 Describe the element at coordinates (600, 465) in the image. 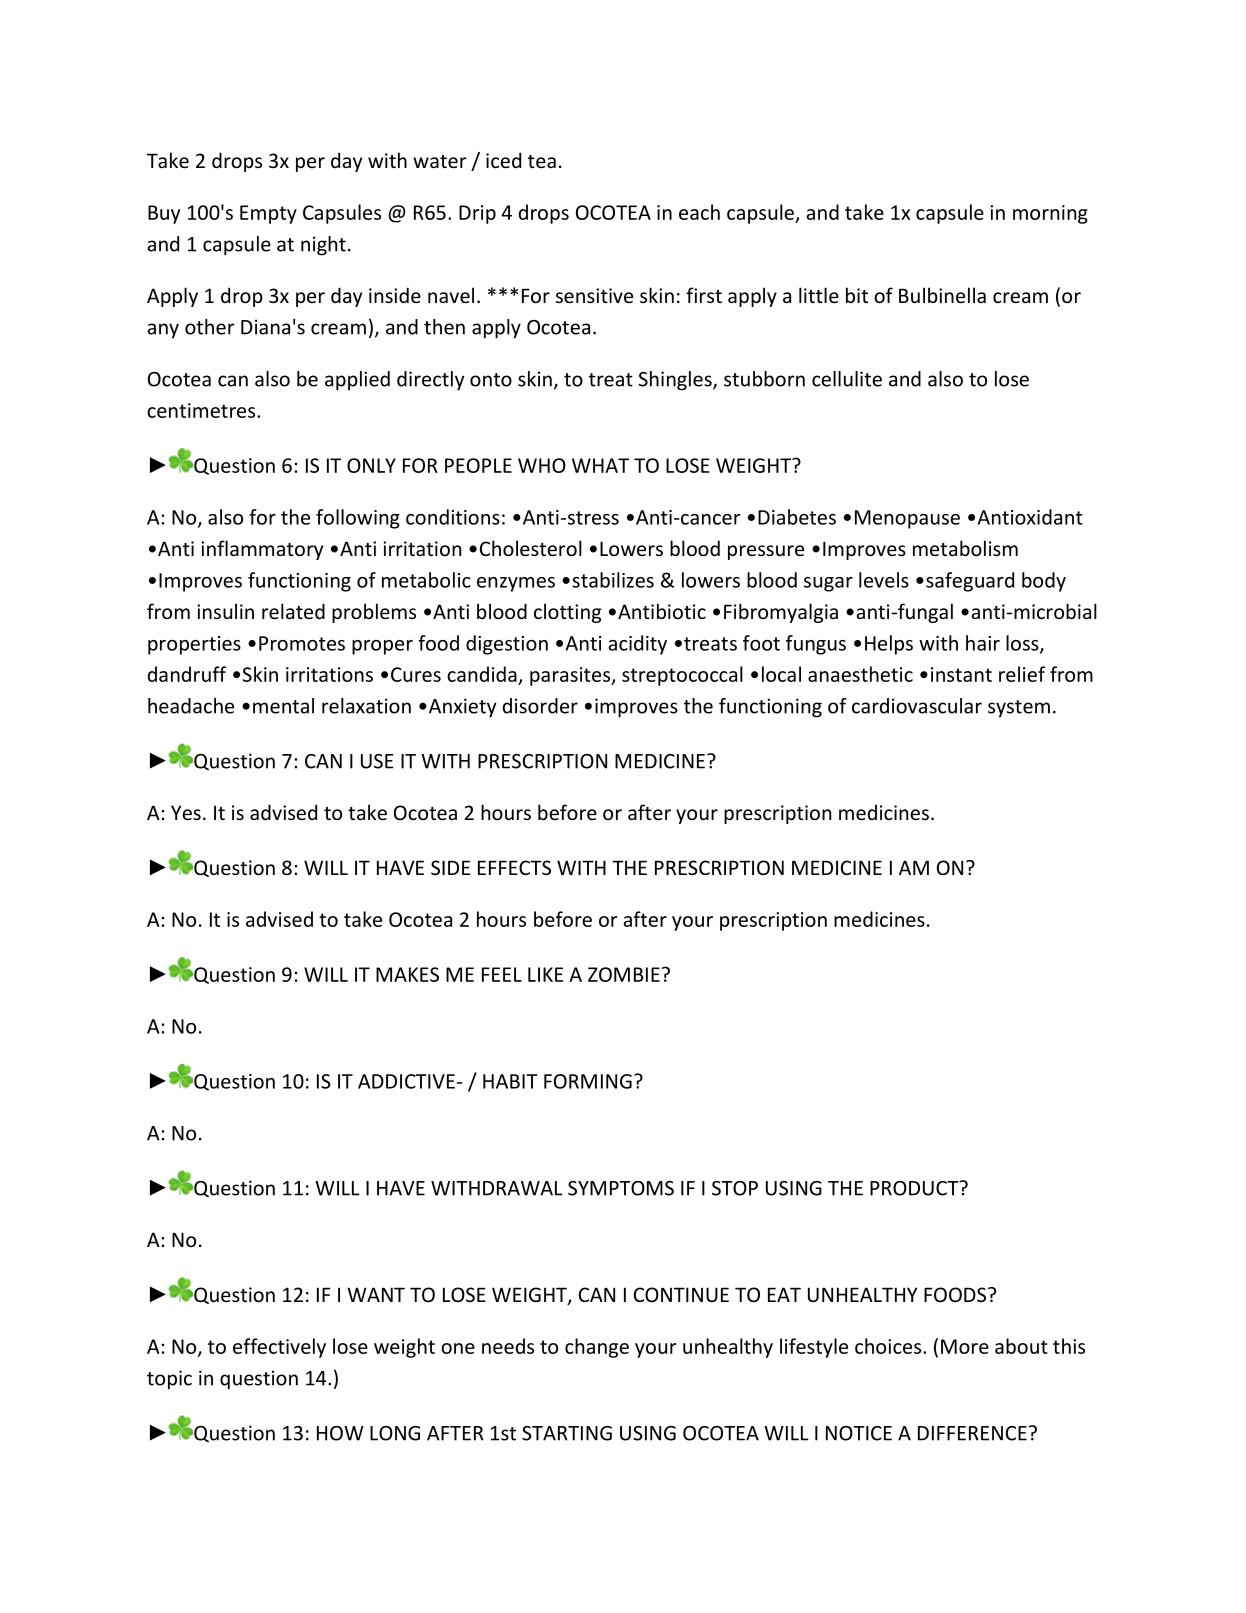

I see `WHAT` at that location.
